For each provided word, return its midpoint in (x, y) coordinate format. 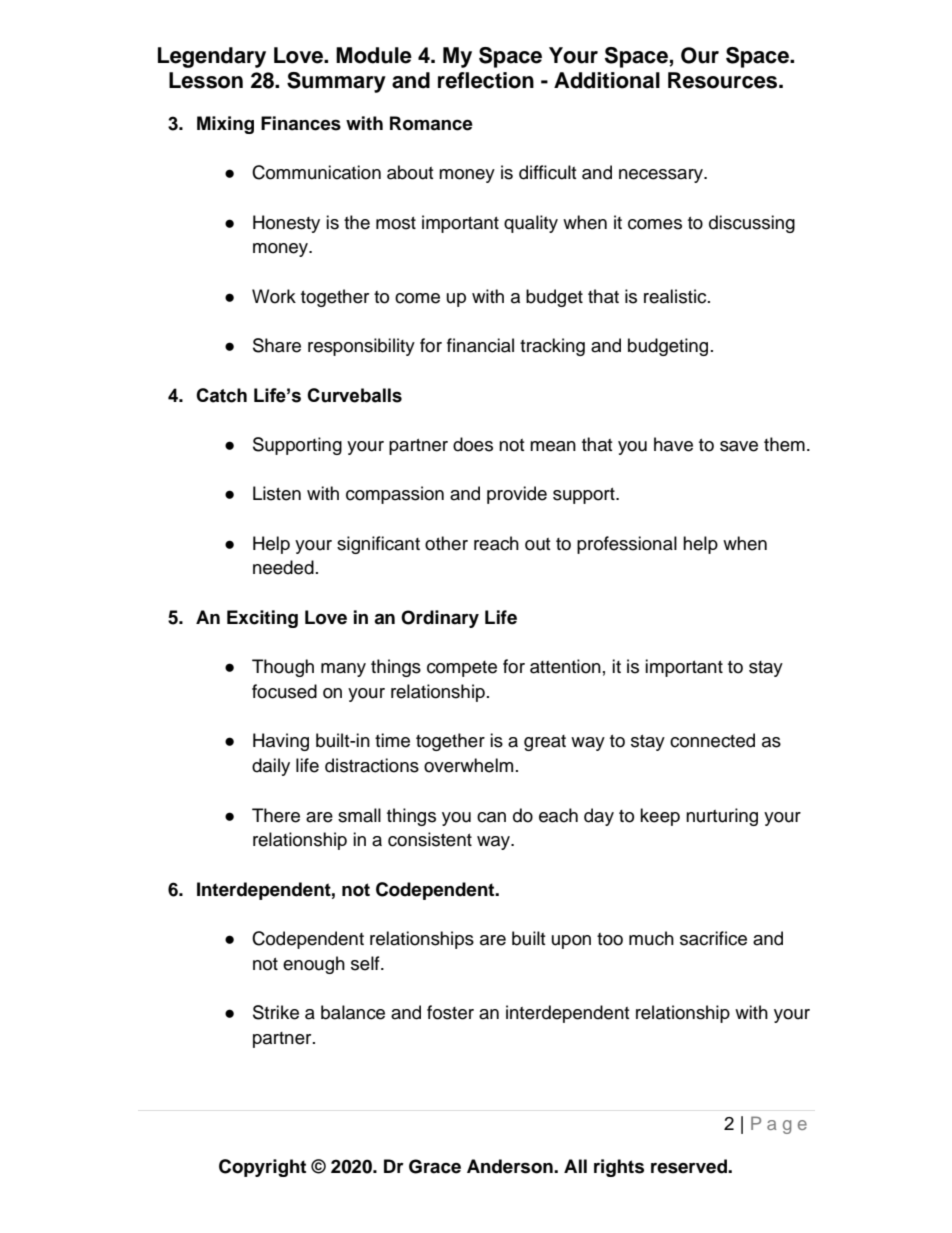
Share (277, 345)
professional (627, 545)
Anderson (511, 1166)
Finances (301, 123)
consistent (430, 839)
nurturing (722, 817)
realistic (676, 296)
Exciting (262, 619)
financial (480, 345)
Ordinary (440, 619)
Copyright (262, 1168)
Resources (724, 80)
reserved (690, 1166)
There (276, 815)
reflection (486, 80)
